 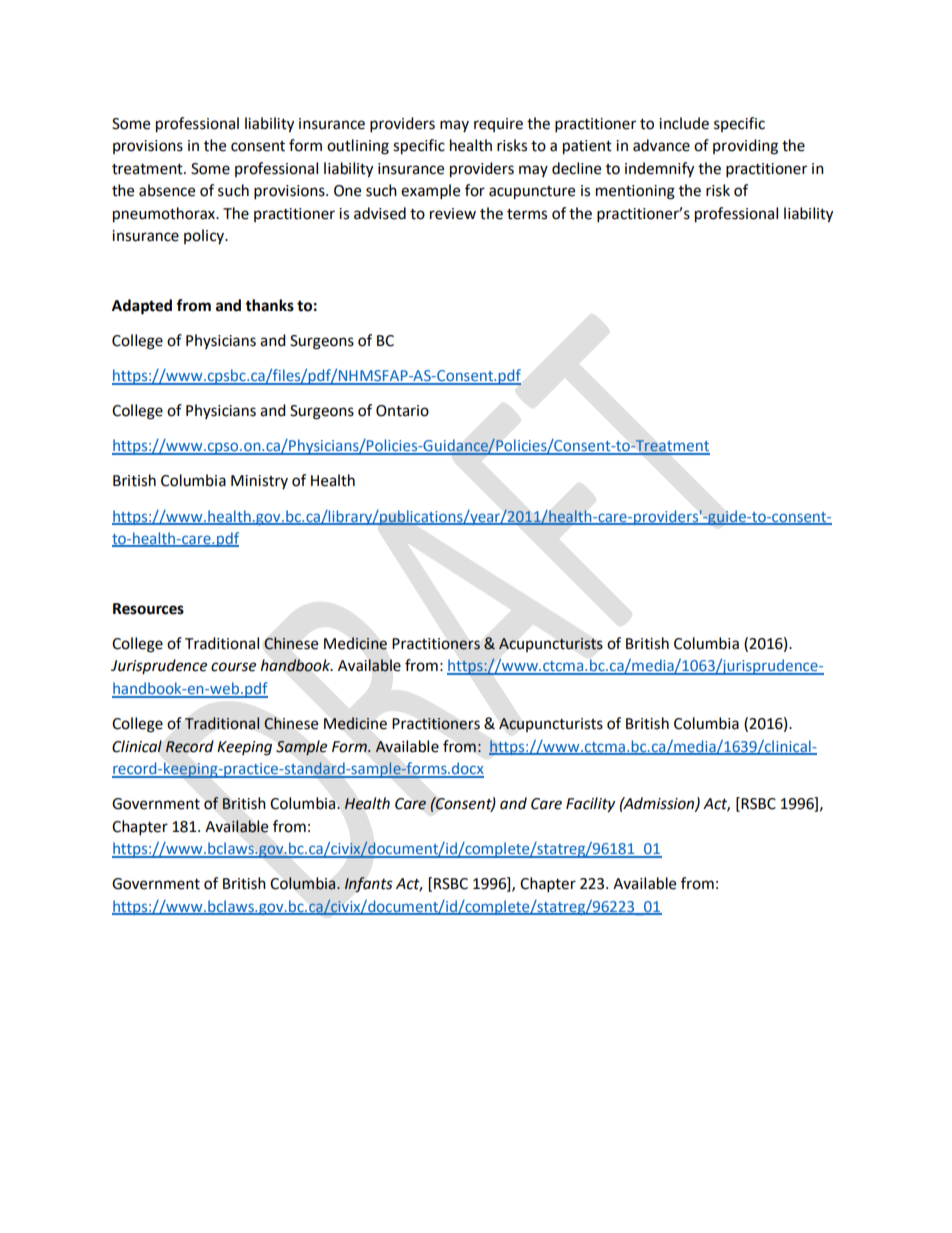 What do you see at coordinates (661, 145) in the image?
I see `advance` at bounding box center [661, 145].
